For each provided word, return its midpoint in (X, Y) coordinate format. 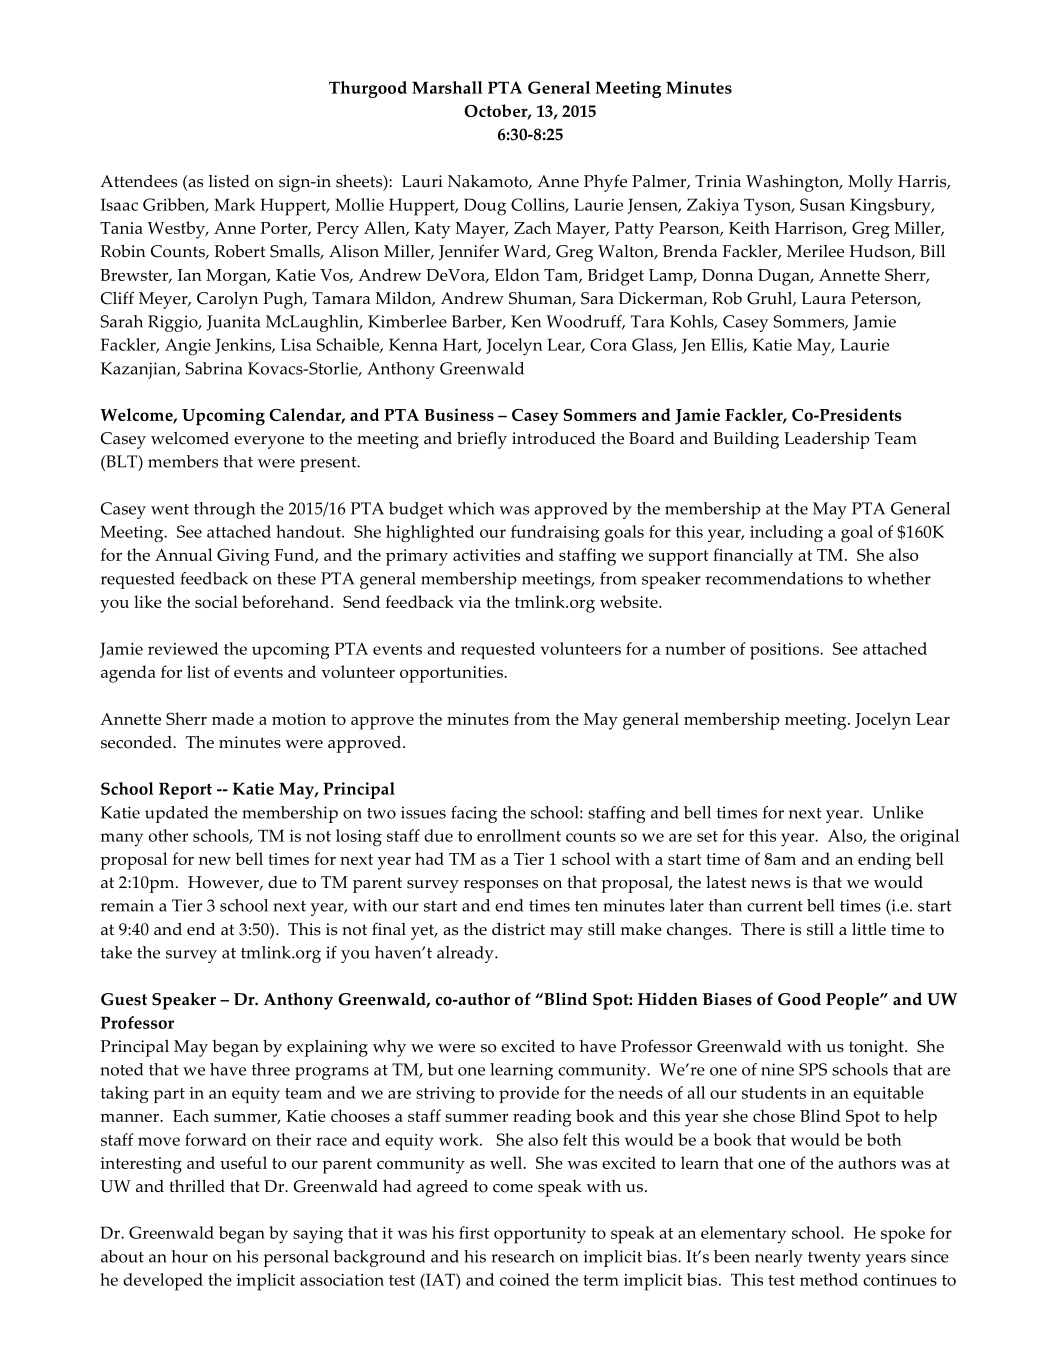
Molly (870, 183)
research (523, 1256)
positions (785, 651)
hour (189, 1256)
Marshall (447, 87)
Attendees (138, 181)
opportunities (452, 674)
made (233, 718)
